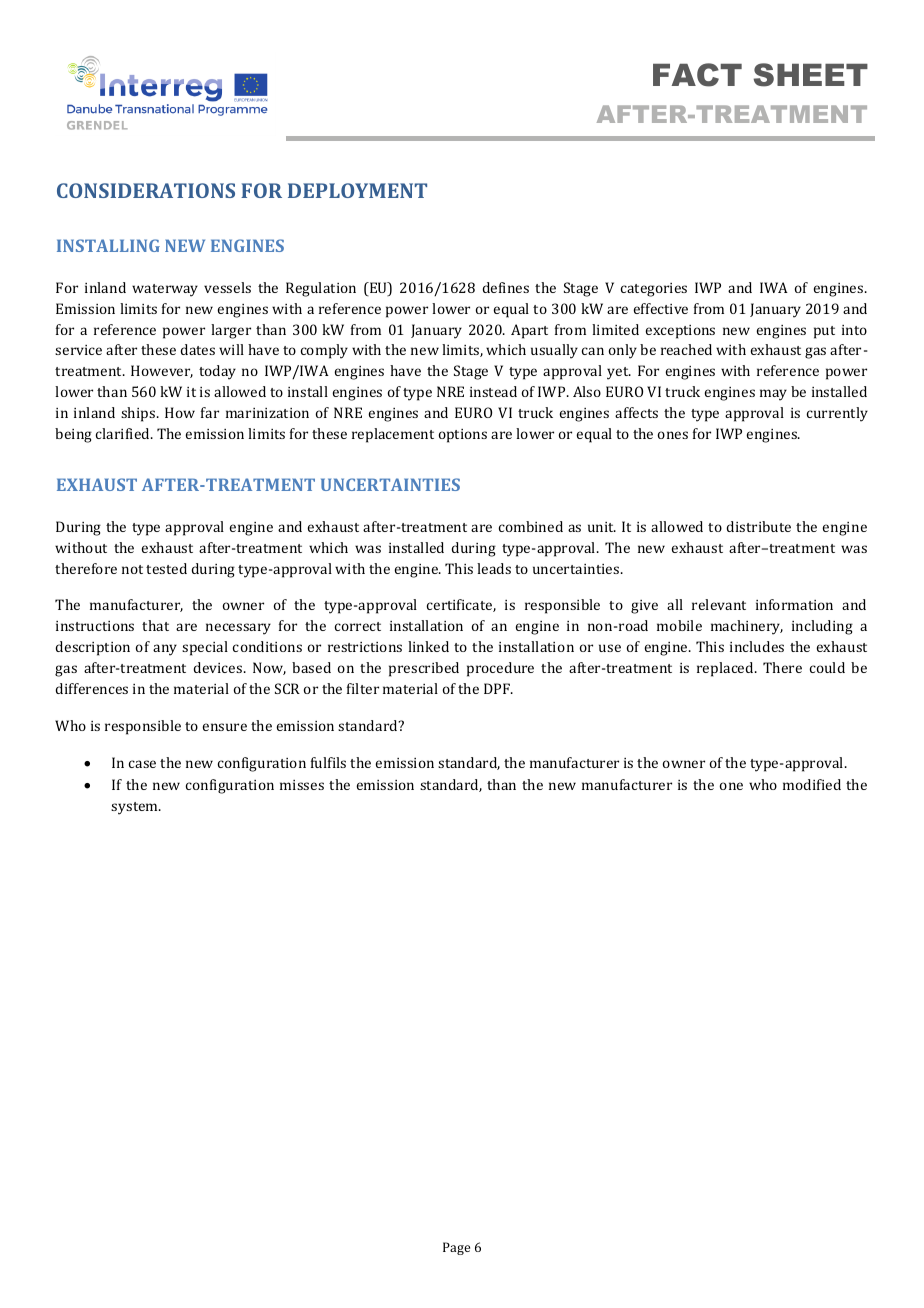  I want to click on CONSIDERATIONS, so click(146, 190).
